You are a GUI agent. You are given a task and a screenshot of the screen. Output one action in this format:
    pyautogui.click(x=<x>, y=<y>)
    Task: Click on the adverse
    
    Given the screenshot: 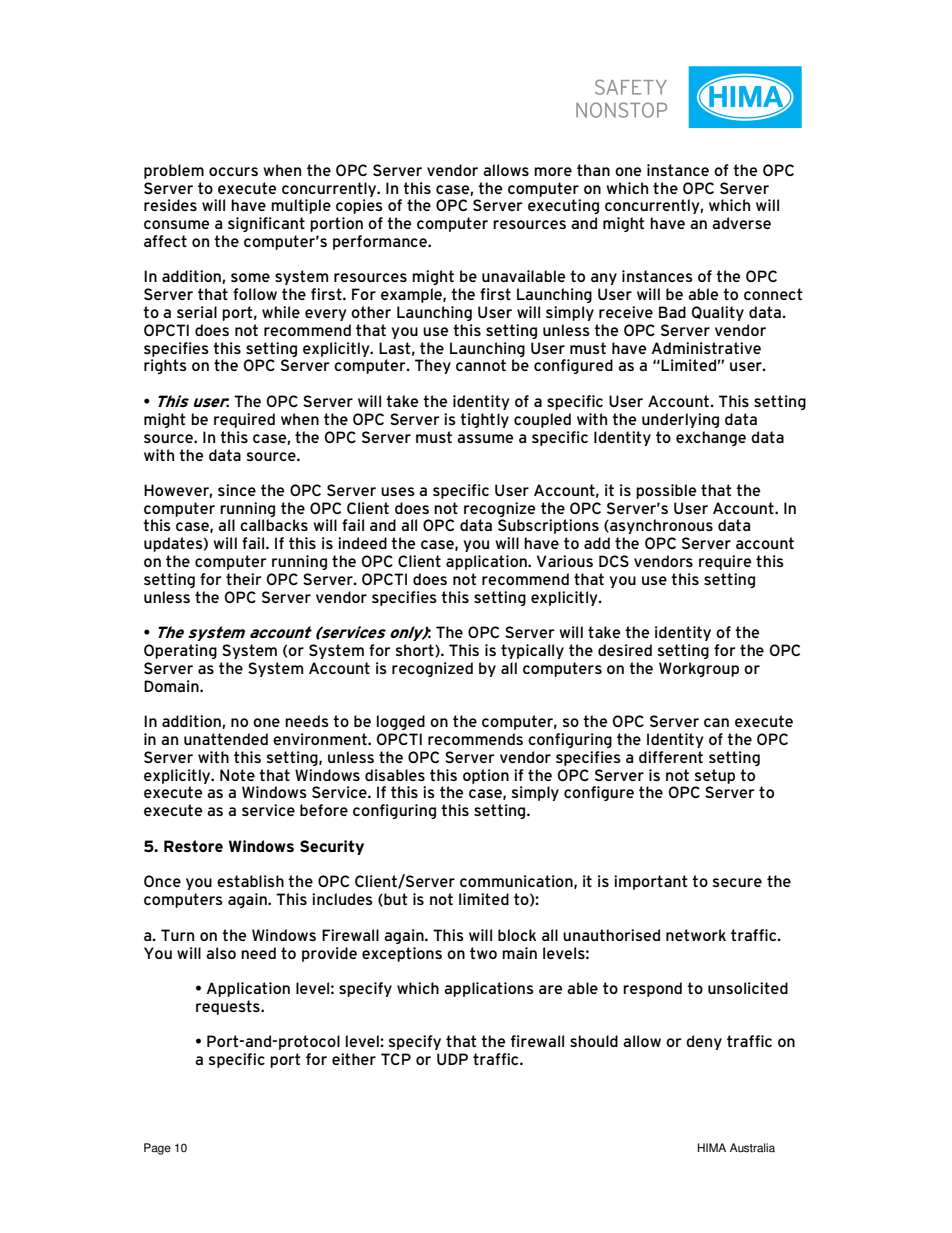 What is the action you would take?
    pyautogui.click(x=741, y=223)
